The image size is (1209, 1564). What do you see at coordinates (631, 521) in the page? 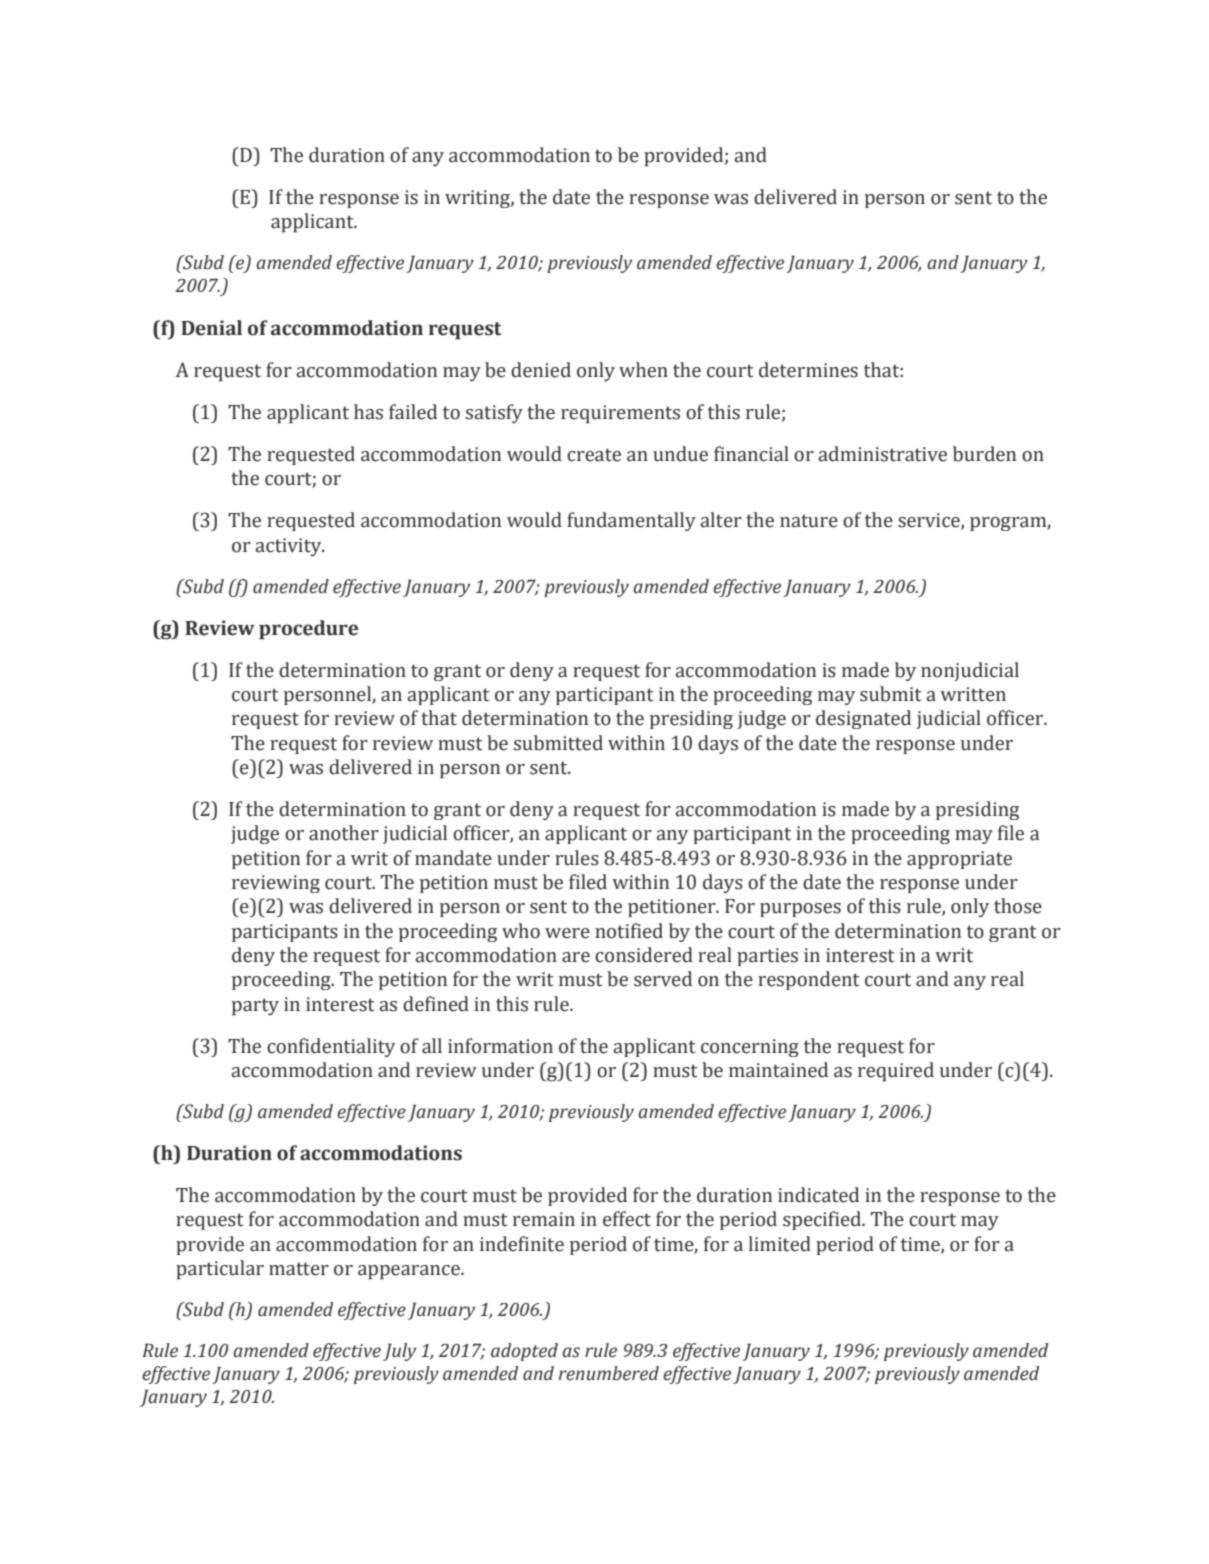
I see `fundamentally` at bounding box center [631, 521].
